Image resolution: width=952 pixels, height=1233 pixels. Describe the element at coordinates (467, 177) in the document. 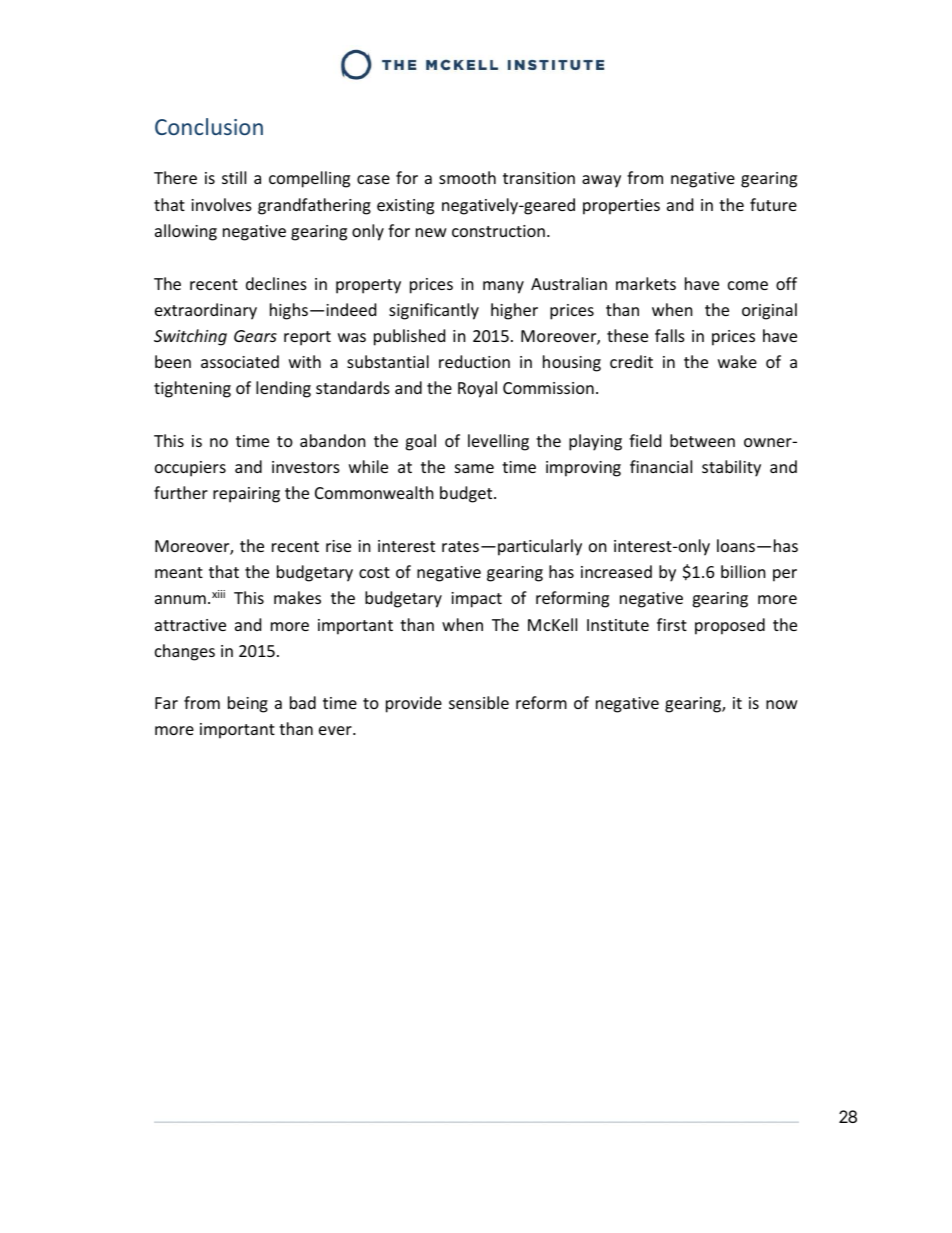

I see `smooth` at that location.
